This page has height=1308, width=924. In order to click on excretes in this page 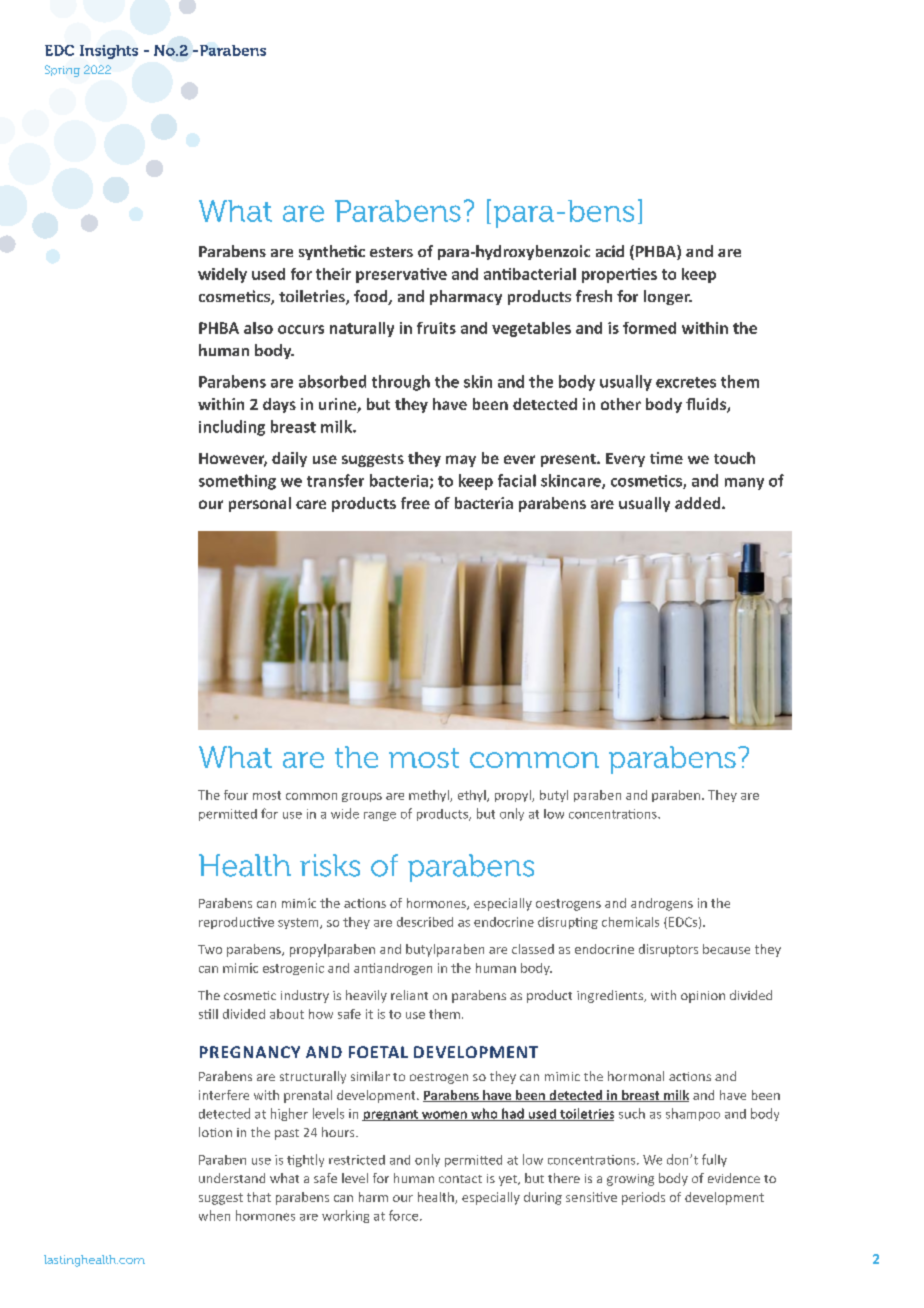, I will do `click(686, 382)`.
